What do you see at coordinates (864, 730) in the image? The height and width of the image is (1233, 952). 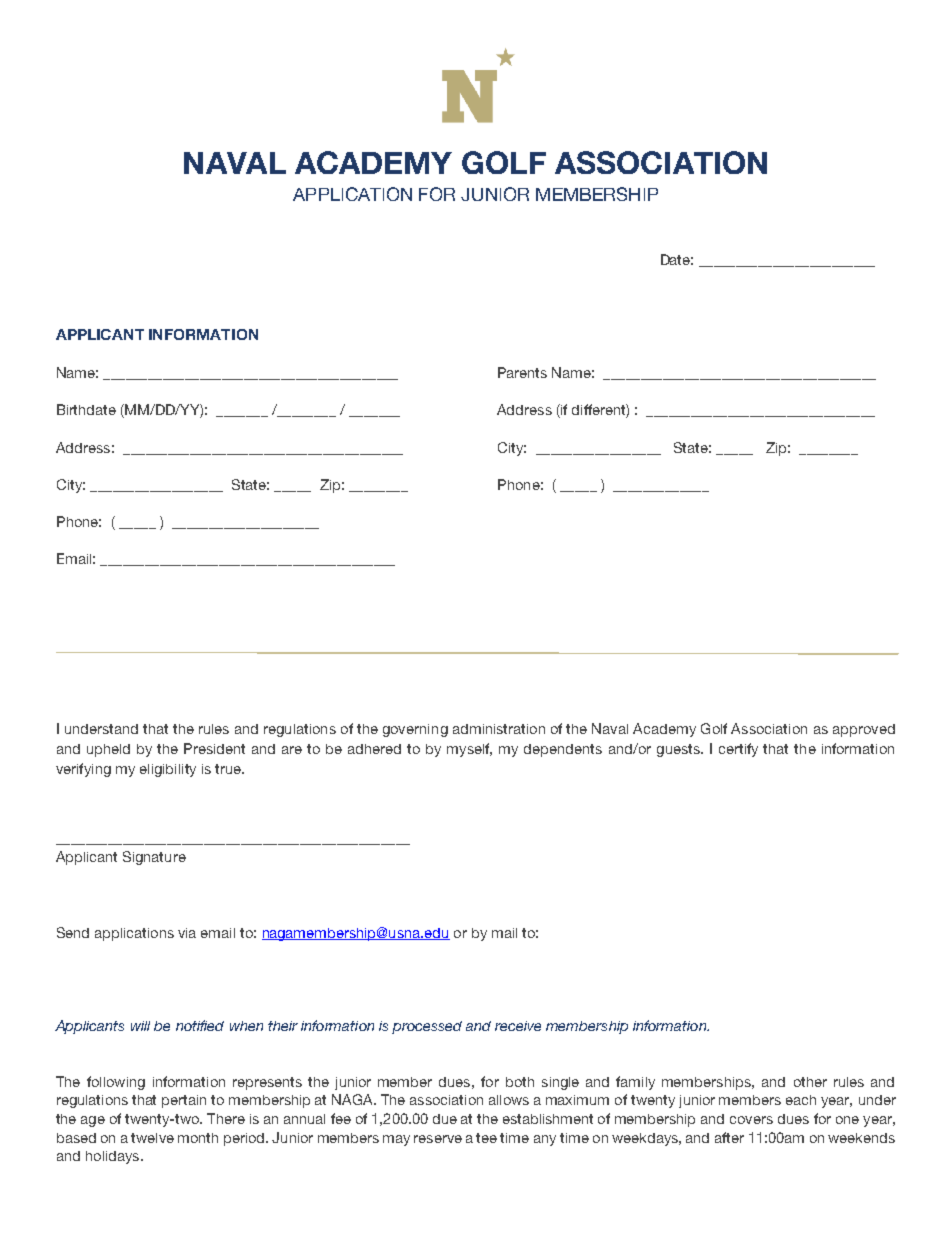 I see `approved` at bounding box center [864, 730].
